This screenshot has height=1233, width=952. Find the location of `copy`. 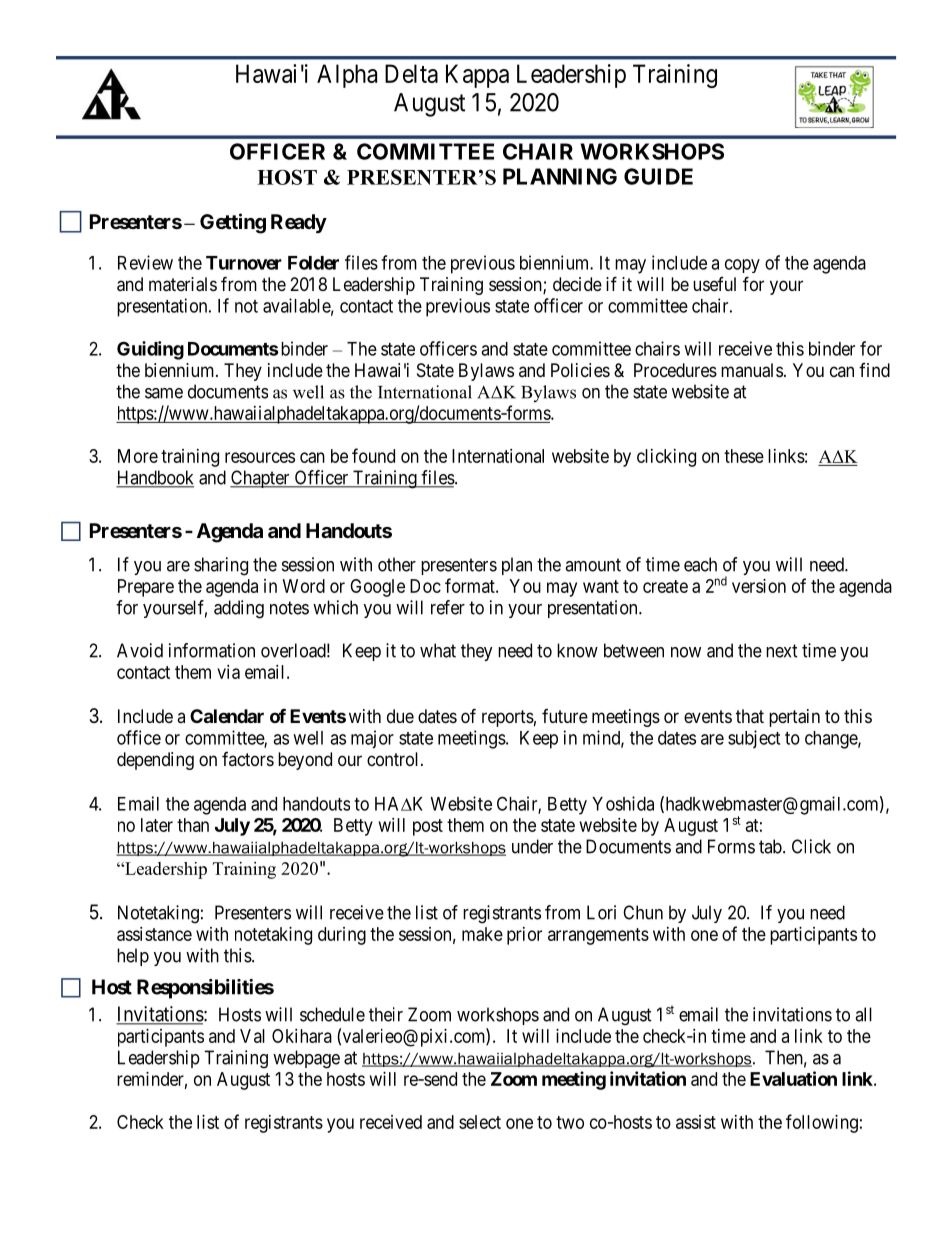

copy is located at coordinates (742, 266).
